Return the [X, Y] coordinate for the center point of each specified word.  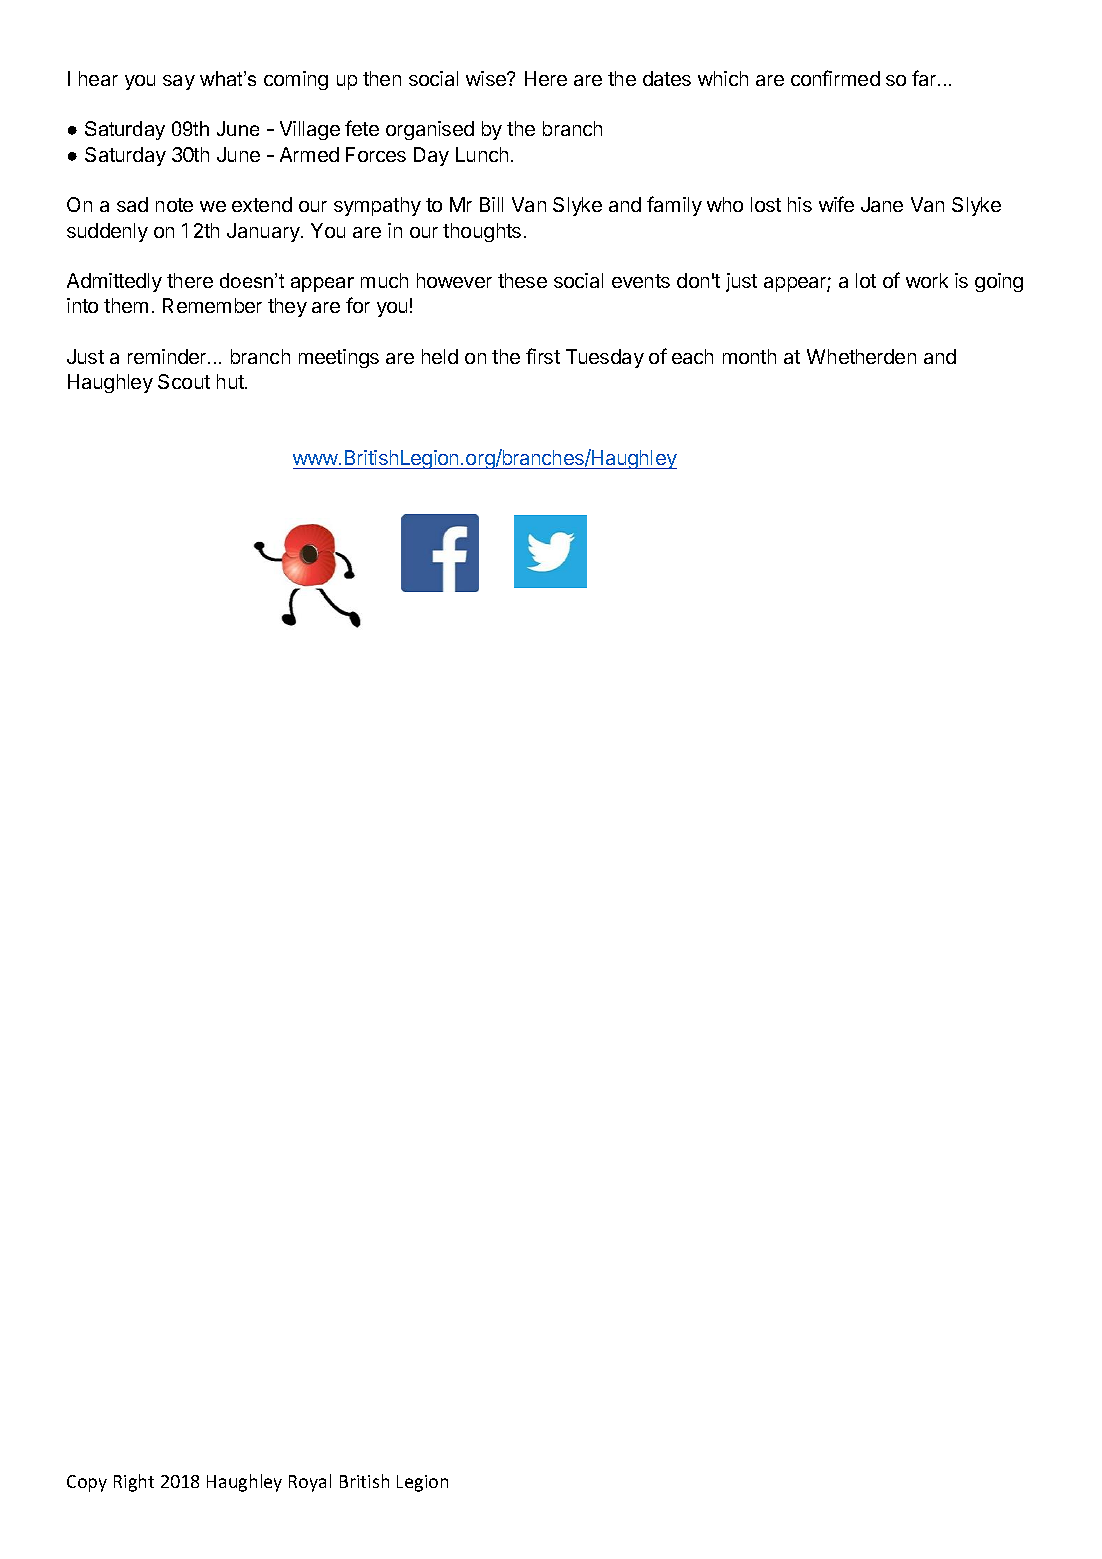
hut [231, 381]
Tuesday [605, 358]
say [179, 82]
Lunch [482, 154]
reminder [168, 356]
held [440, 356]
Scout [184, 381]
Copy [87, 1483]
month [749, 356]
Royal [310, 1483]
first [543, 356]
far [925, 78]
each [692, 356]
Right [134, 1483]
